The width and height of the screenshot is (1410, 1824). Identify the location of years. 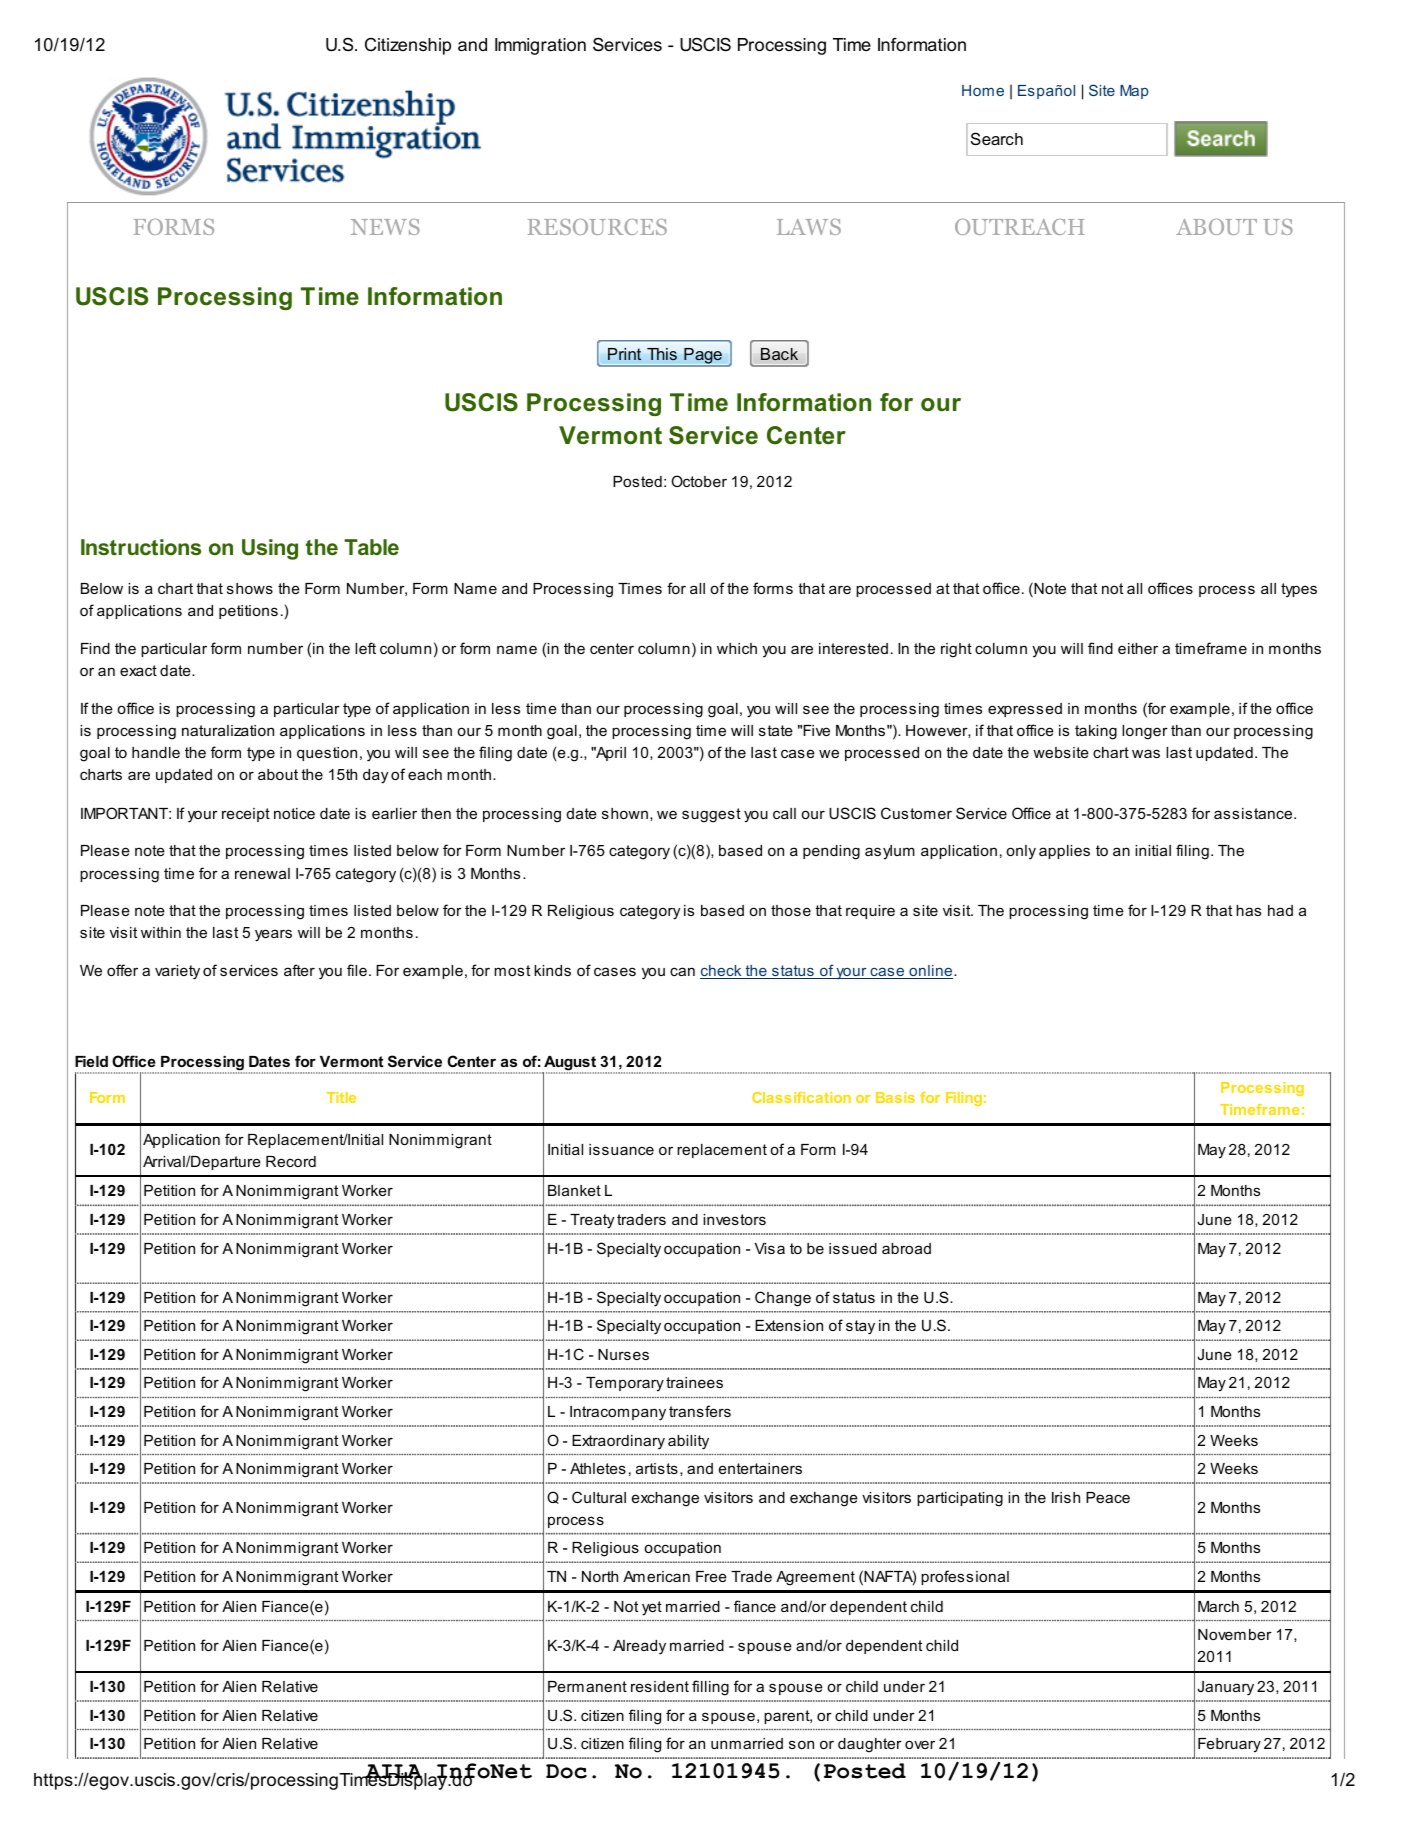
(273, 935).
